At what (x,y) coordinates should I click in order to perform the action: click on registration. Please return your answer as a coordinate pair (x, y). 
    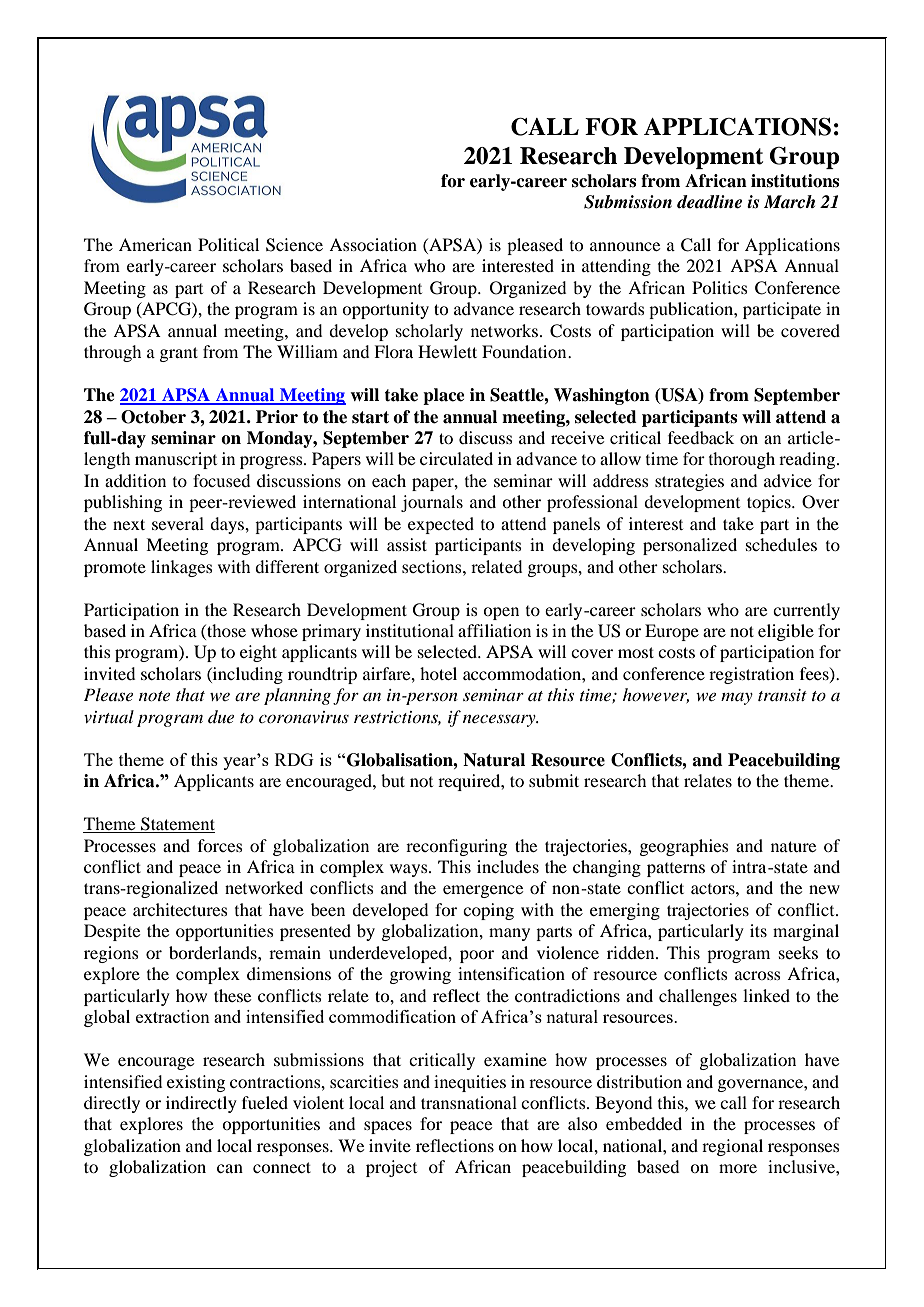
    Looking at the image, I should click on (751, 675).
